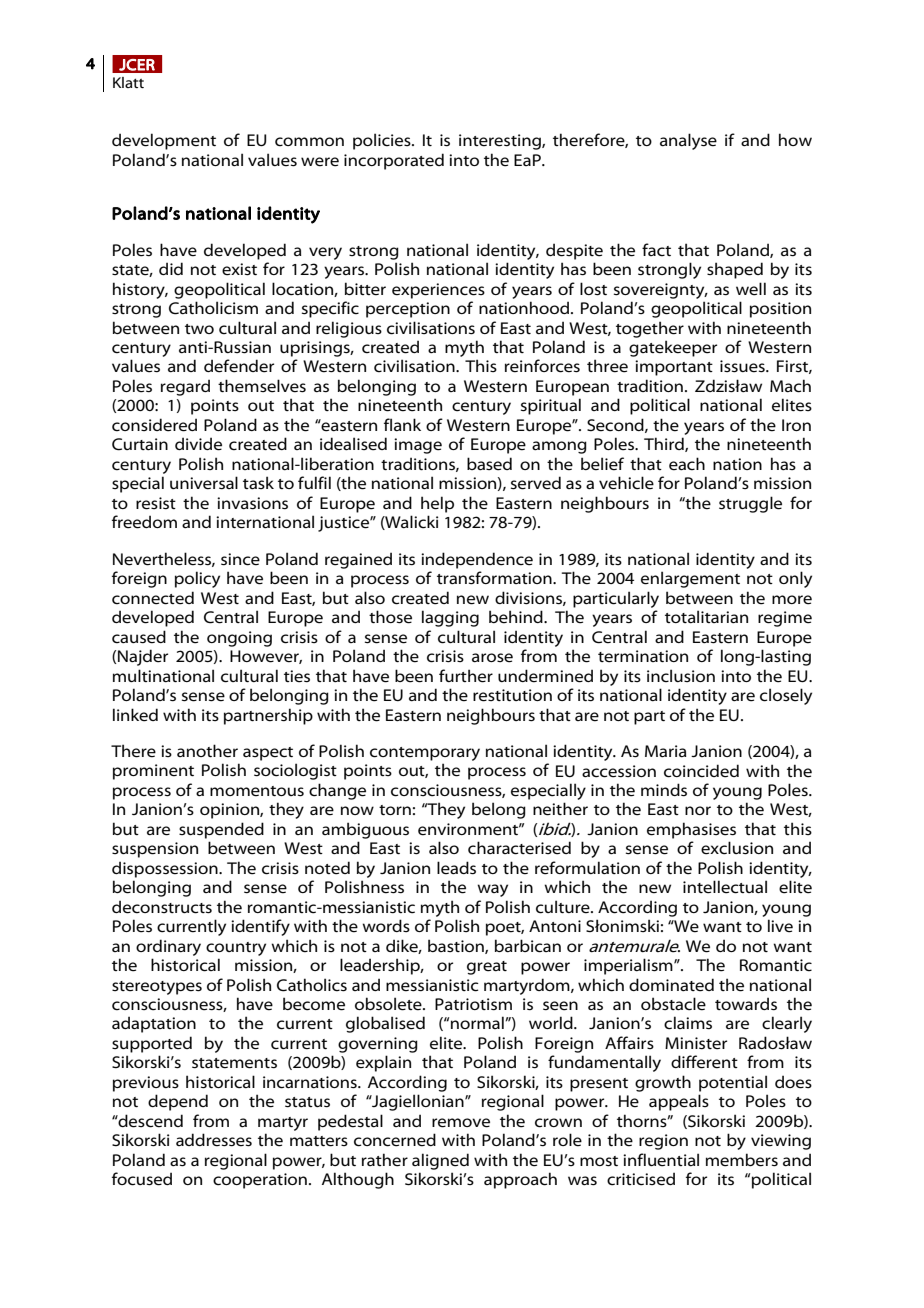 The width and height of the screenshot is (924, 1308). Describe the element at coordinates (466, 676) in the screenshot. I see `further` at that location.
